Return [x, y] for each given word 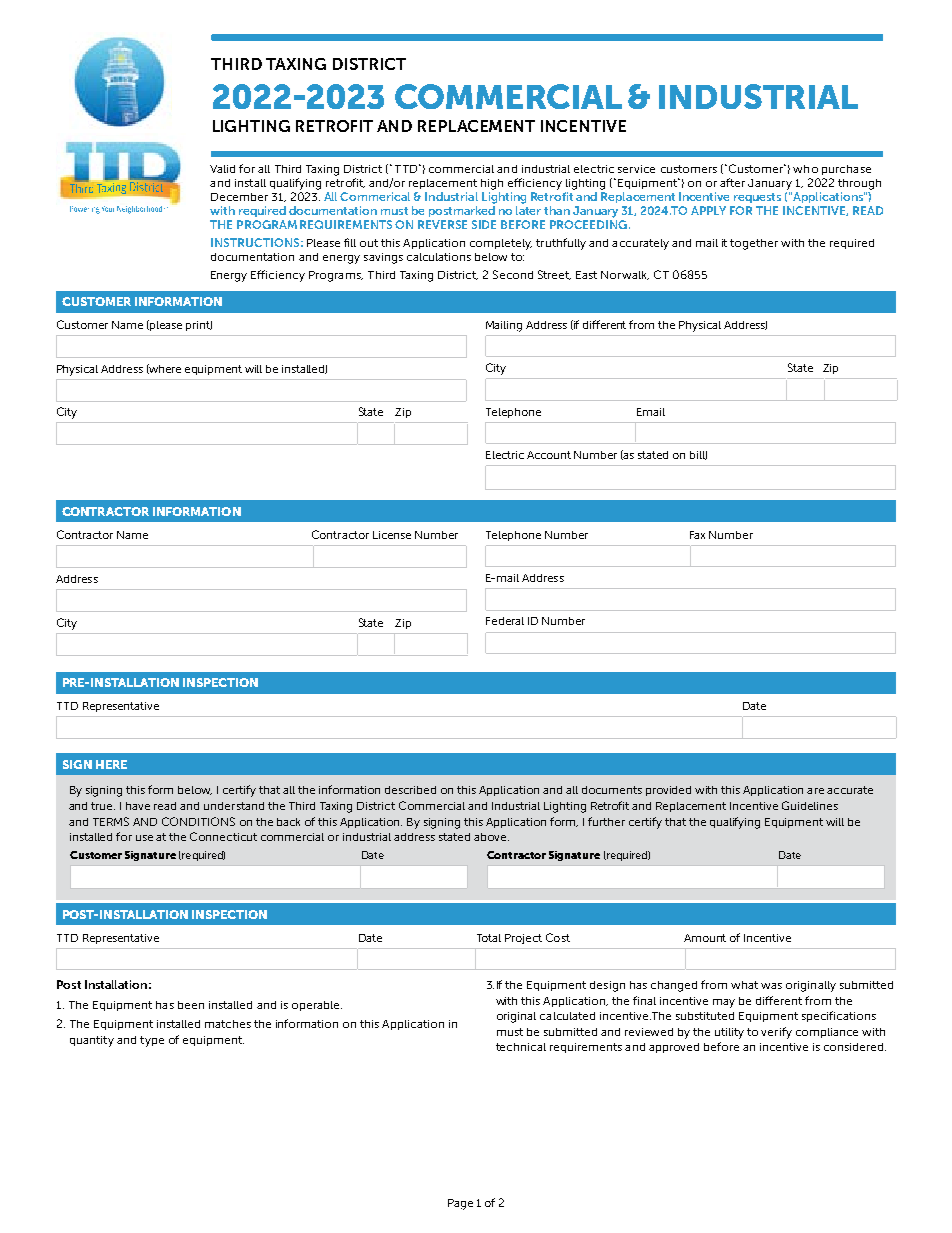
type [152, 1041]
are [815, 791]
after [732, 182]
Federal [505, 621]
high [492, 184]
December [239, 197]
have [138, 806]
